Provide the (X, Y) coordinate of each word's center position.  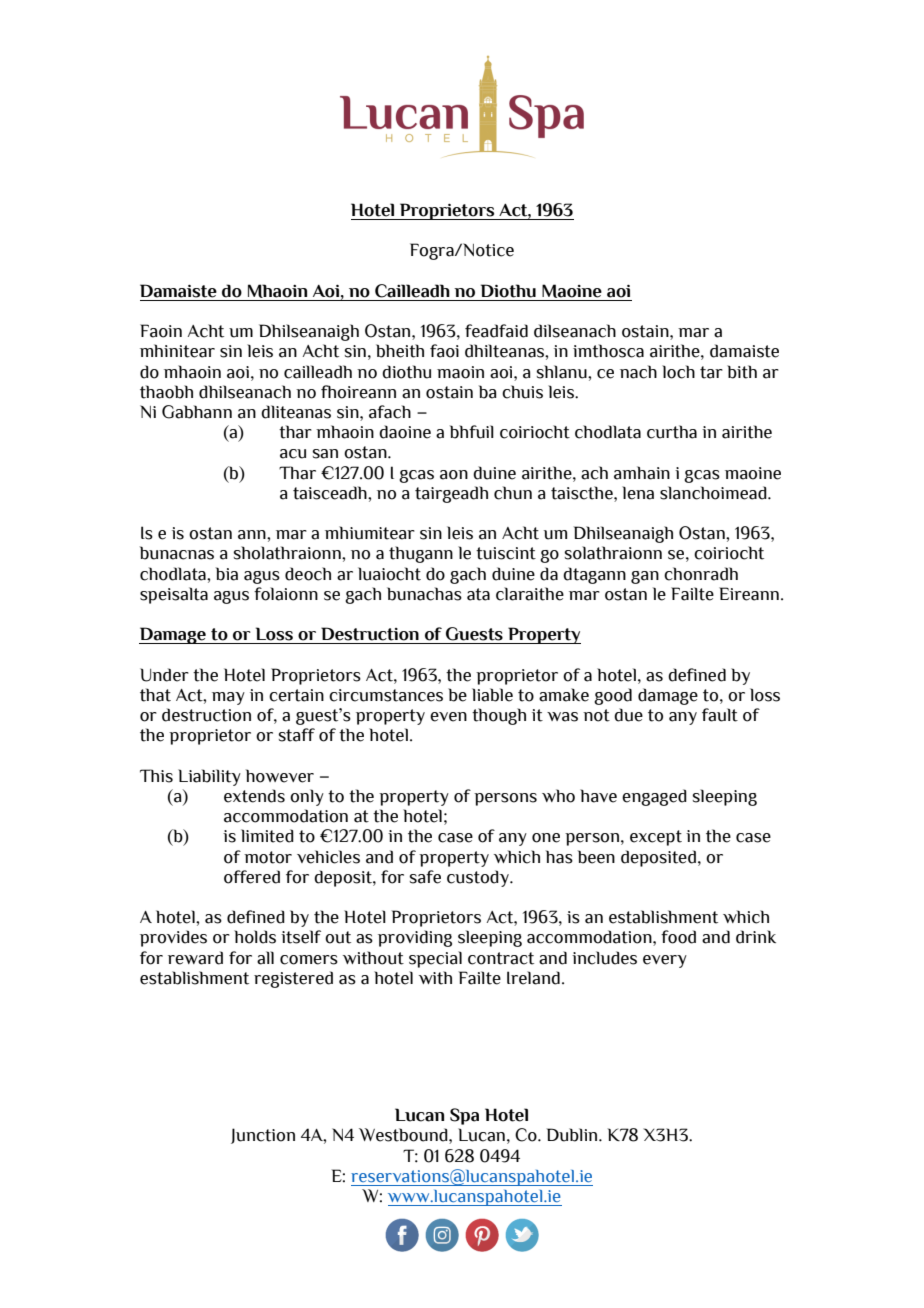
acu (293, 454)
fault (720, 715)
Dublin (573, 1135)
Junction (263, 1136)
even (448, 717)
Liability (209, 777)
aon (454, 475)
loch (678, 372)
